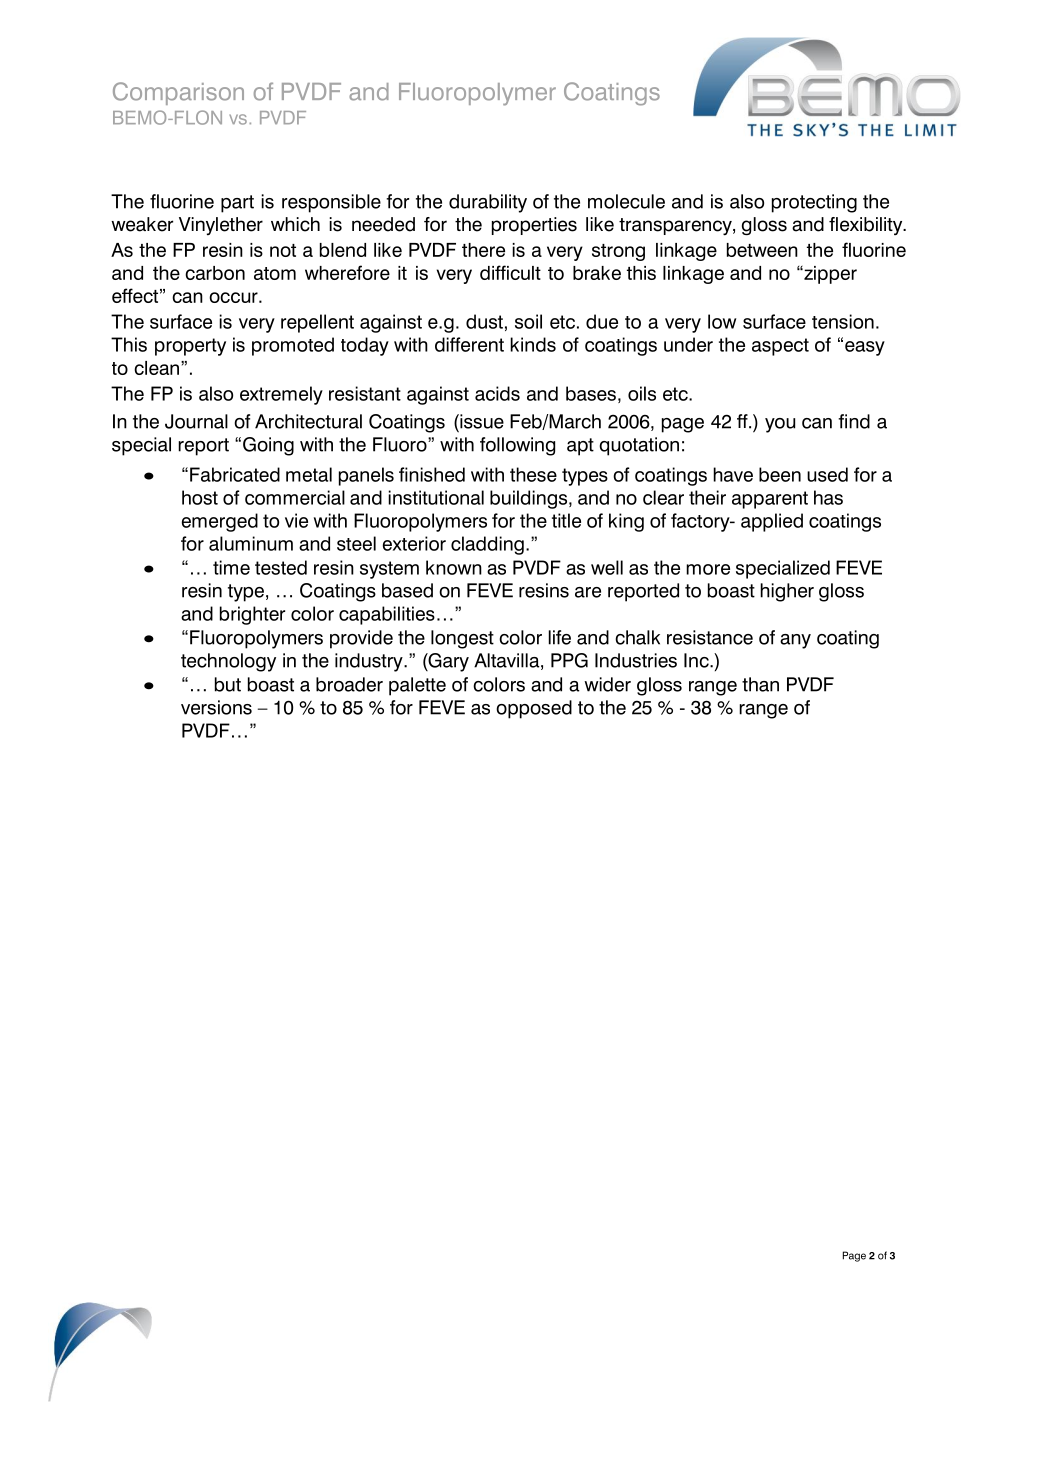 The height and width of the screenshot is (1471, 1039). What do you see at coordinates (780, 425) in the screenshot?
I see `you` at bounding box center [780, 425].
